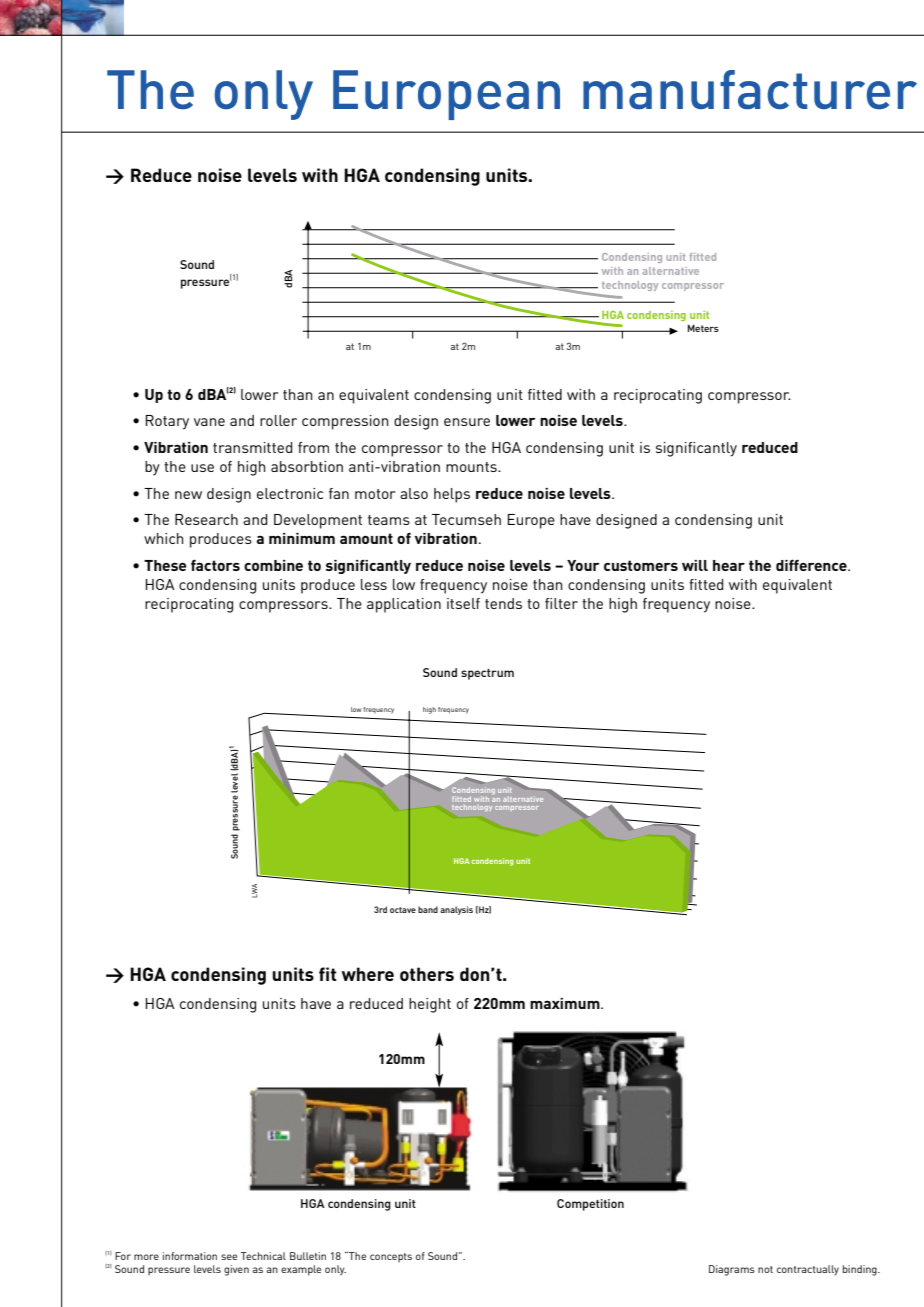 The image size is (924, 1307). Describe the element at coordinates (812, 565) in the document. I see `difference` at that location.
